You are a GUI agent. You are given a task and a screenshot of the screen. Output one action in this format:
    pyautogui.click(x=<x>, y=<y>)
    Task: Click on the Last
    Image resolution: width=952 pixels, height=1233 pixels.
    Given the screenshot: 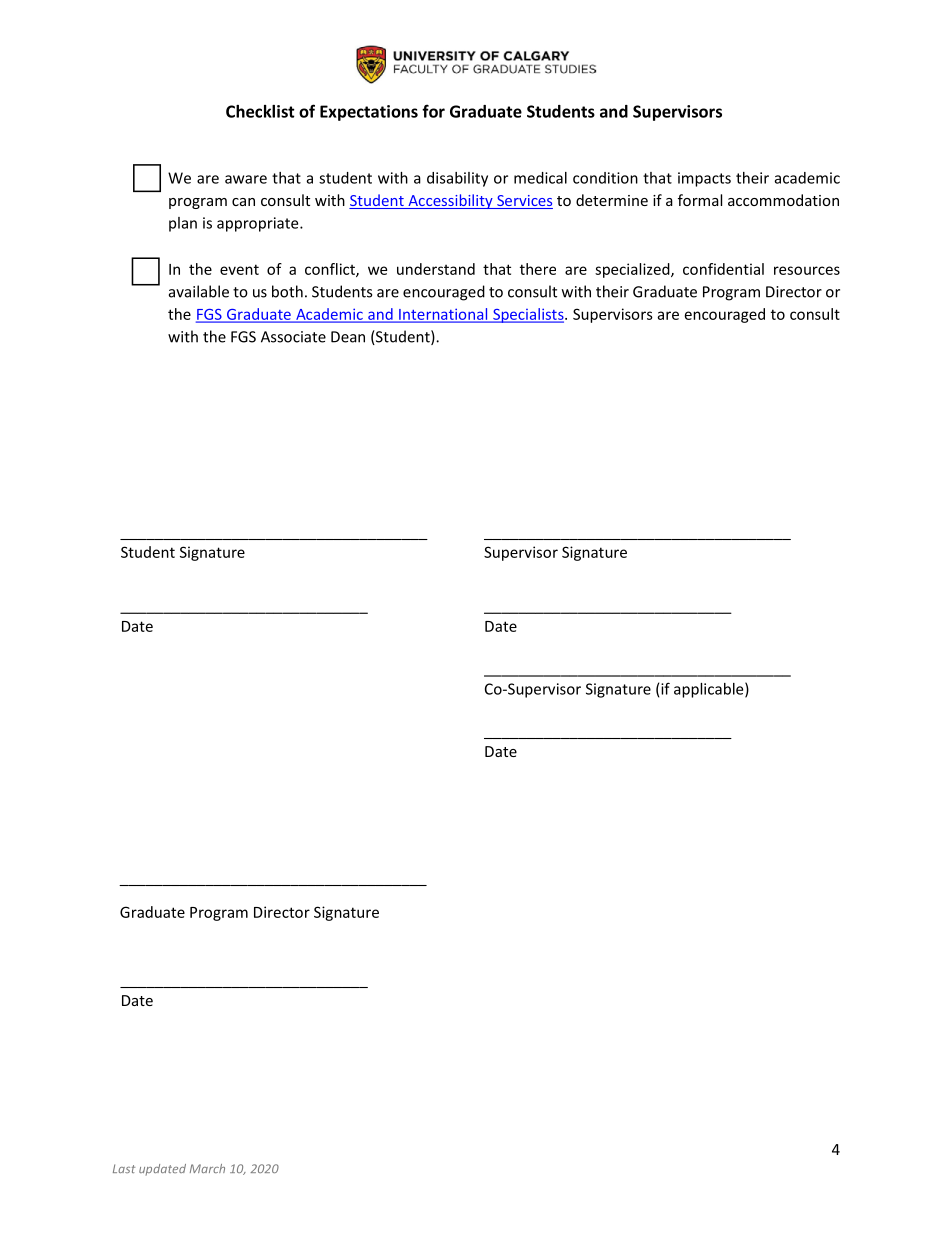 What is the action you would take?
    pyautogui.click(x=124, y=1168)
